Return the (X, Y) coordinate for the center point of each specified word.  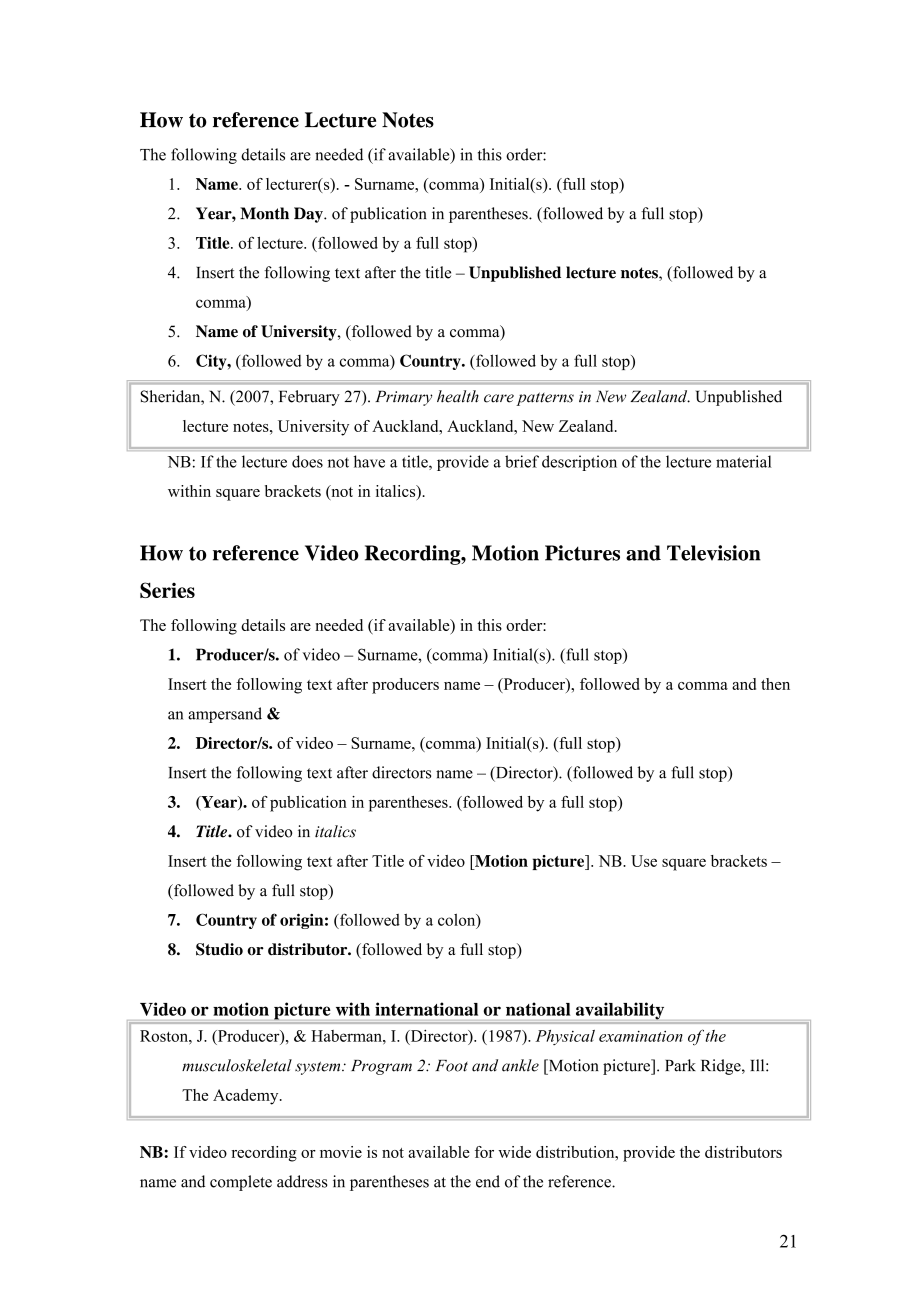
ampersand (225, 715)
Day (309, 215)
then (775, 684)
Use (644, 861)
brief (522, 461)
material (744, 461)
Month (264, 213)
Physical (565, 1037)
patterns (545, 399)
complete (241, 1183)
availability (620, 1011)
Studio (219, 949)
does (307, 461)
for (484, 1152)
